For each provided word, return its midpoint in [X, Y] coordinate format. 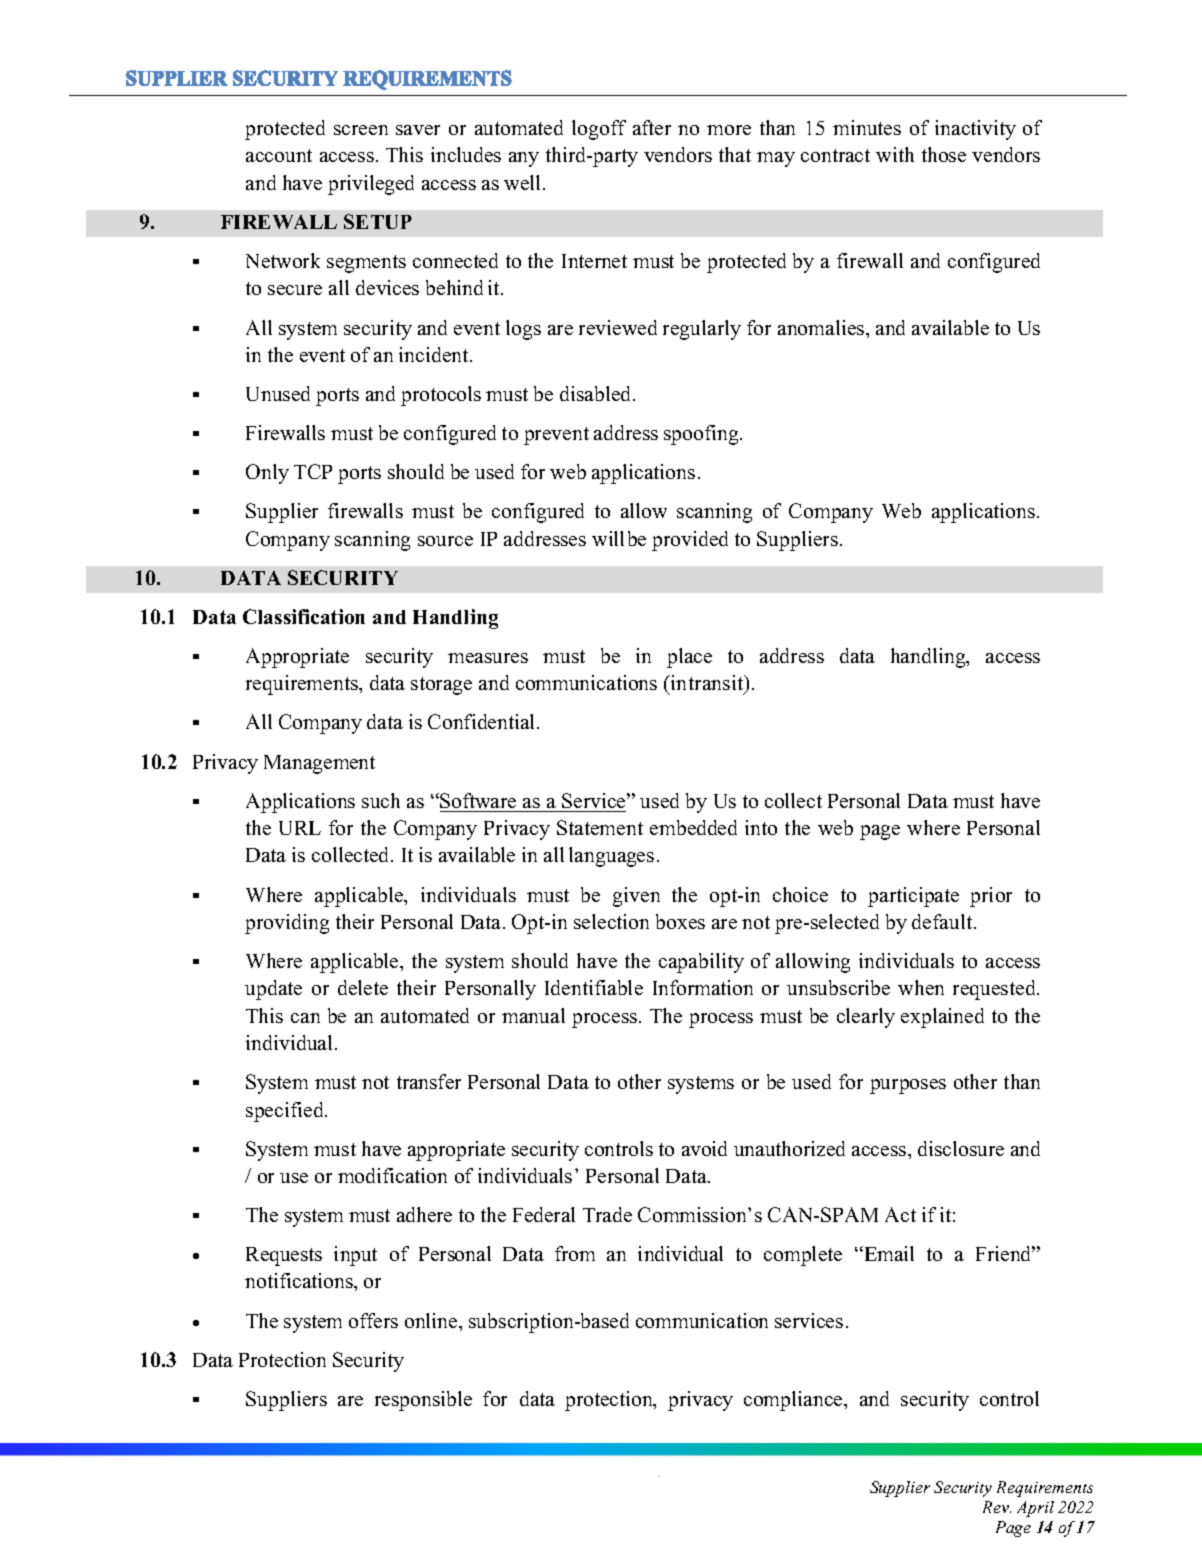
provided [690, 541]
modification [392, 1175]
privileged [371, 185]
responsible [423, 1401]
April [1035, 1509]
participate [913, 897]
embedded [693, 827]
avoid [704, 1148]
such [381, 800]
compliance [794, 1401]
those [944, 154]
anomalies [822, 327]
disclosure [961, 1148]
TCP [313, 471]
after [652, 127]
